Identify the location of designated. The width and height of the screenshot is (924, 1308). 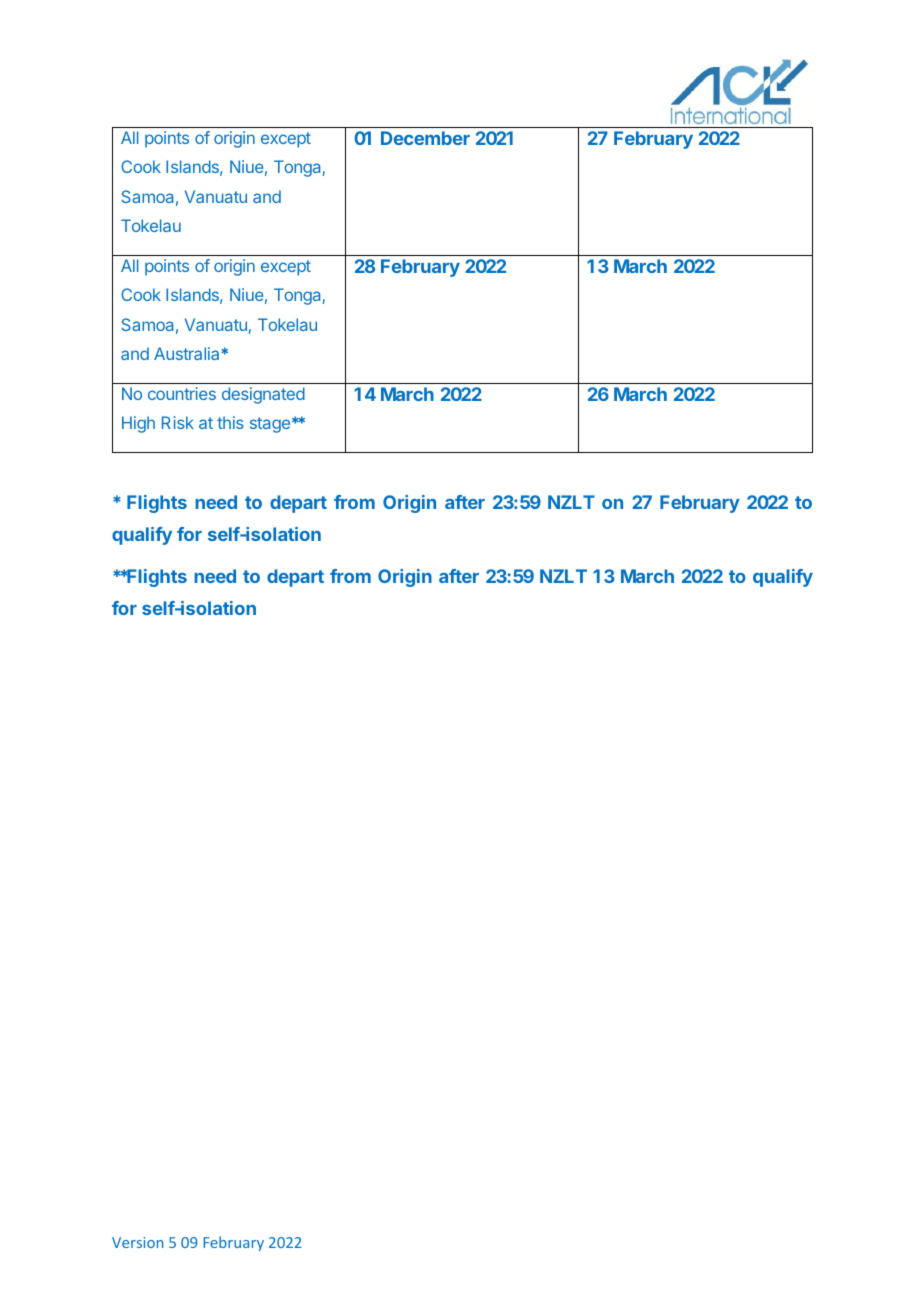
(263, 395).
